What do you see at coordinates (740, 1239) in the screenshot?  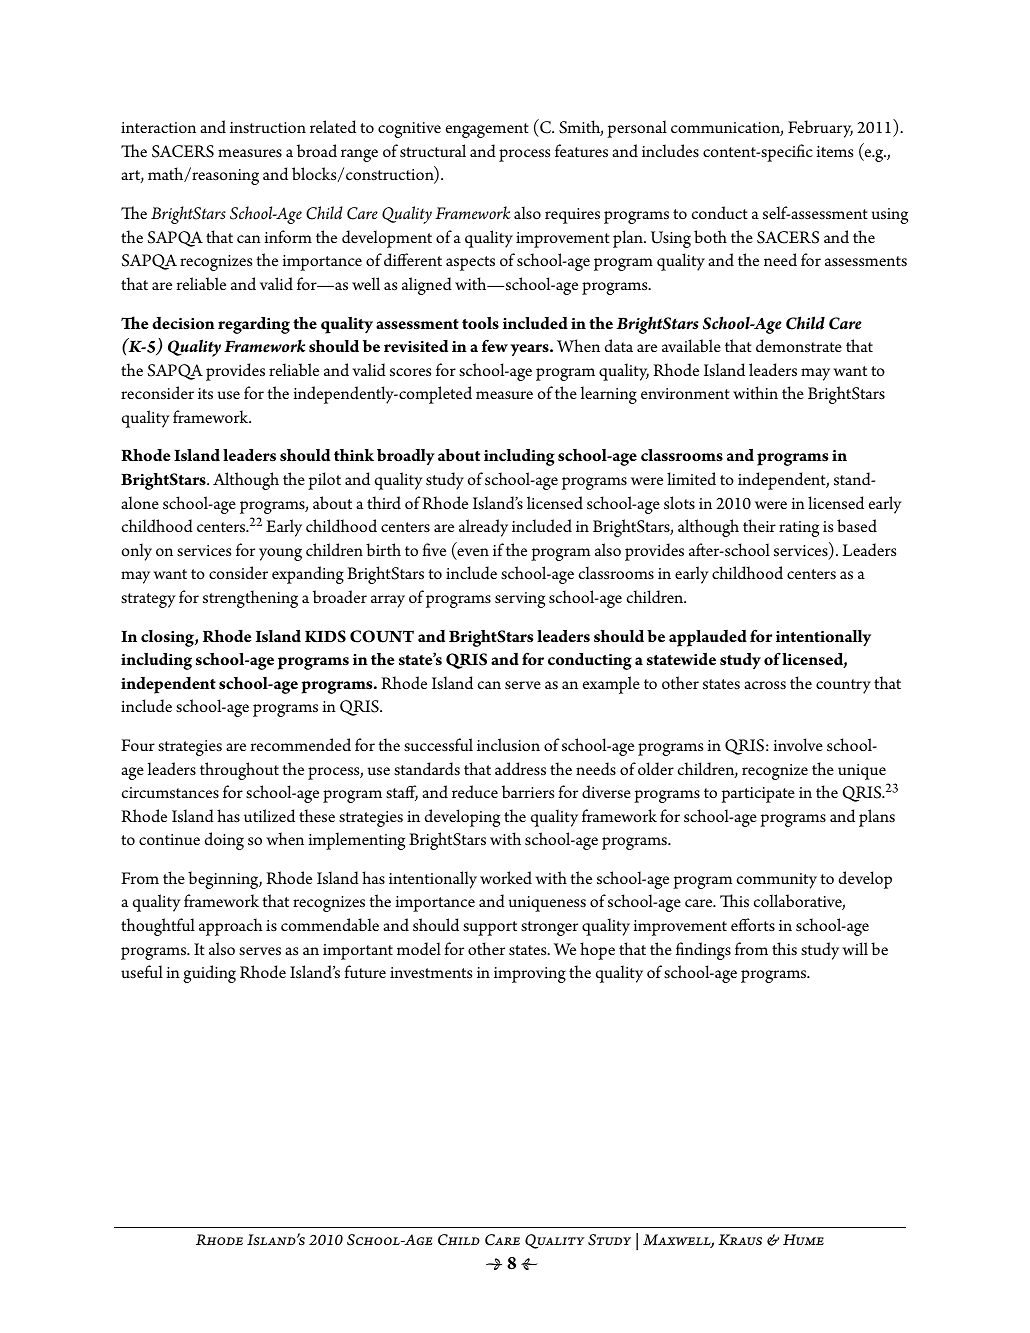 I see `Kraus` at bounding box center [740, 1239].
